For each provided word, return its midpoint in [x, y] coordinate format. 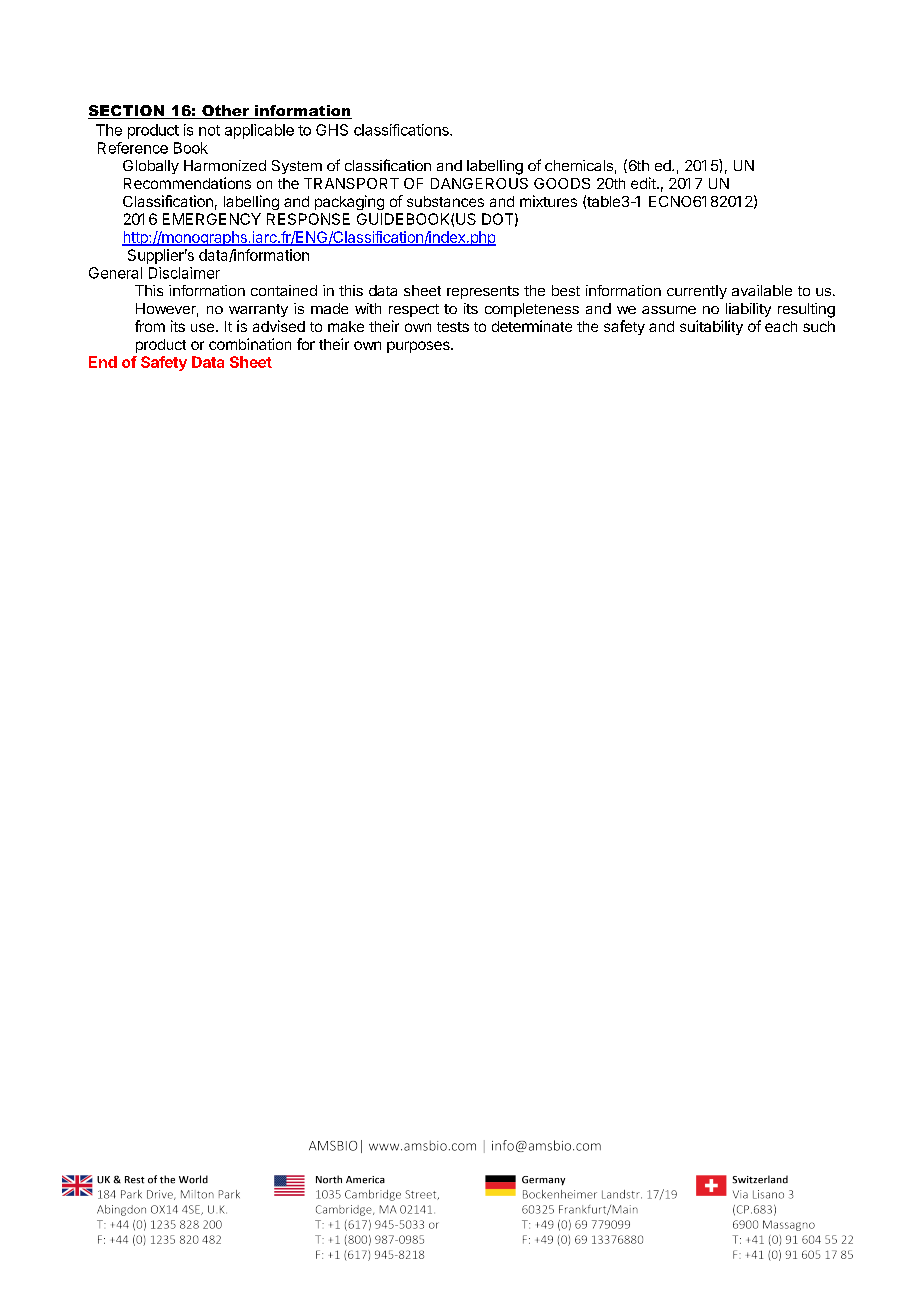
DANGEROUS [479, 183]
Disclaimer [184, 273]
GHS [332, 130]
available [762, 290]
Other [226, 112]
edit [644, 183]
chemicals [579, 165]
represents [483, 292]
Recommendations [187, 183]
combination [250, 344]
